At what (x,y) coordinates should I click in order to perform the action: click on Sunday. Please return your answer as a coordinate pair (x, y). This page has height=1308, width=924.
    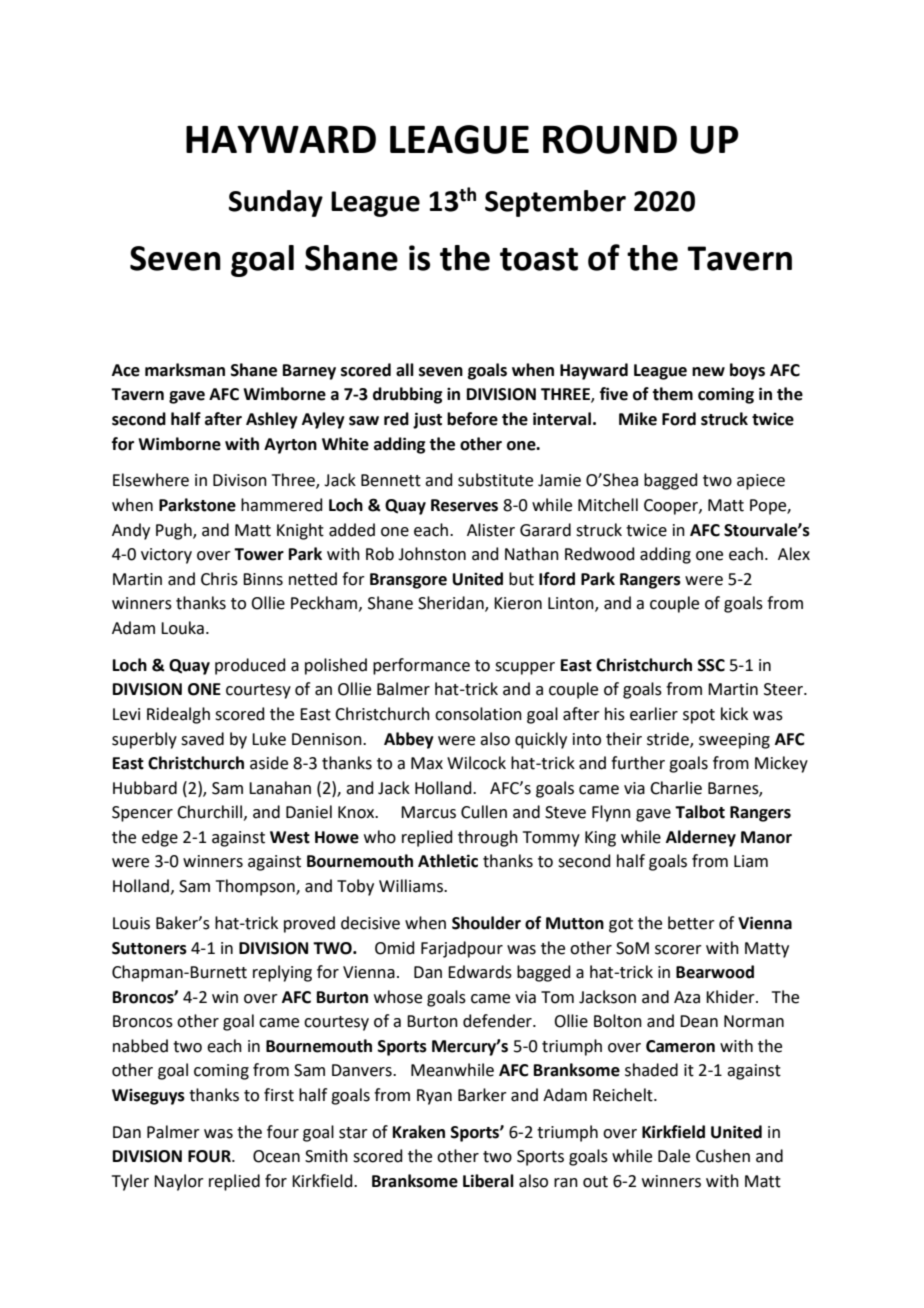
    Looking at the image, I should click on (276, 203).
